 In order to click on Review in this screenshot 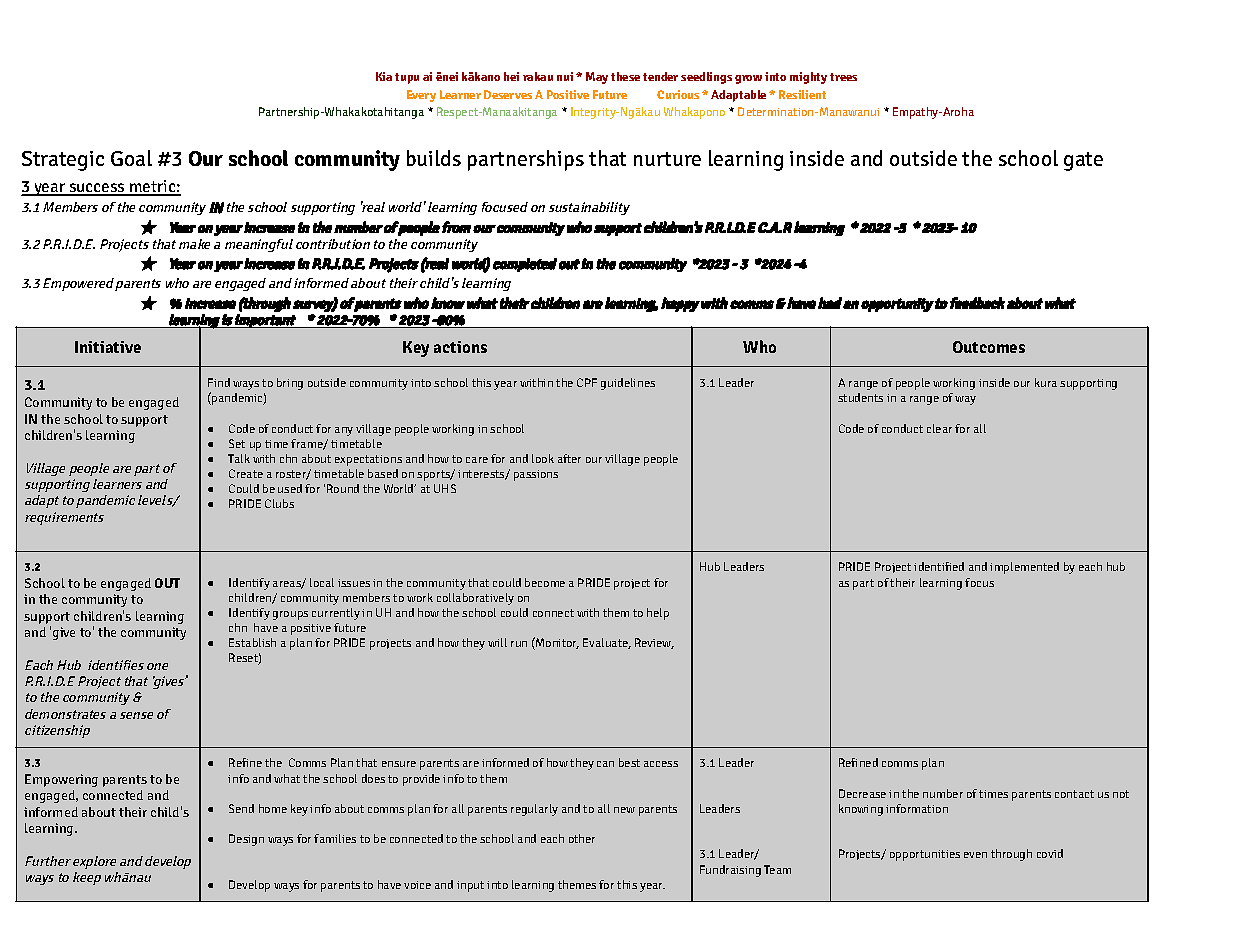, I will do `click(654, 643)`.
